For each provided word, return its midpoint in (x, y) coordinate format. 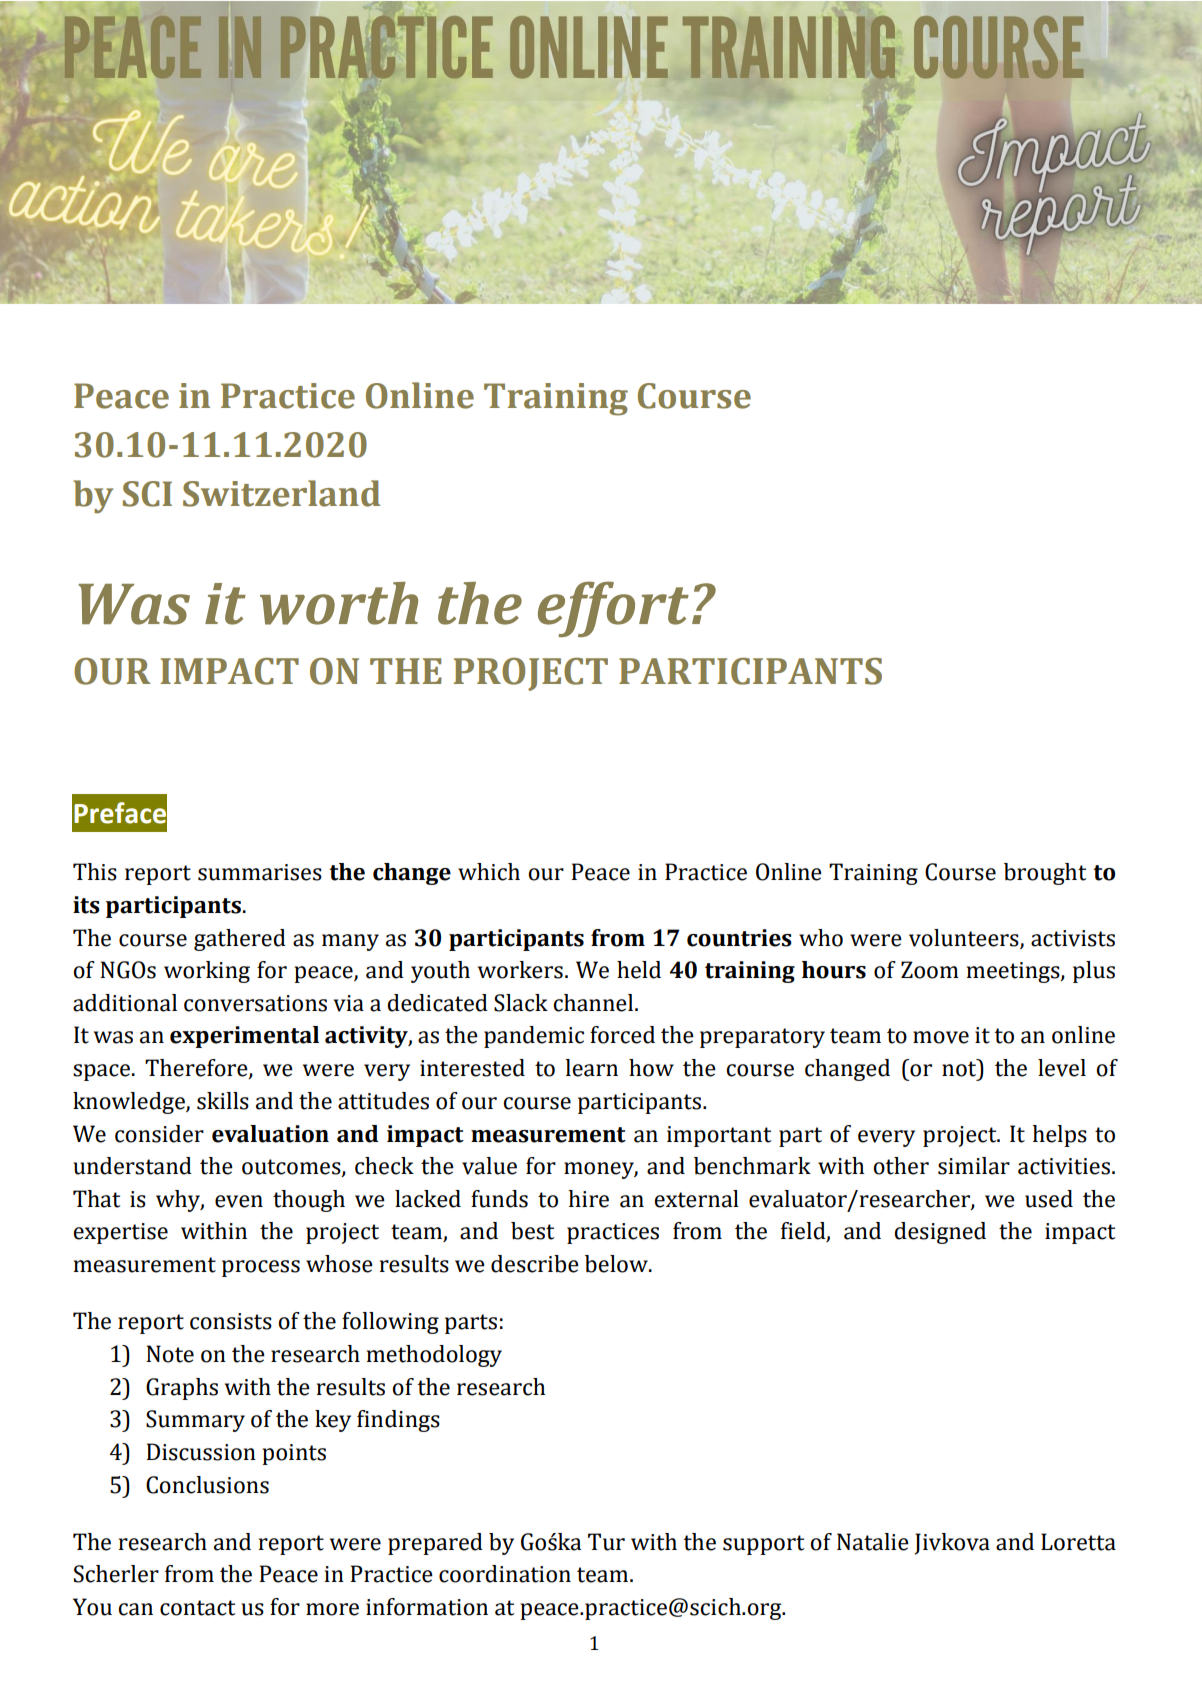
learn (591, 1068)
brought (1045, 874)
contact (197, 1608)
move (941, 1037)
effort (613, 609)
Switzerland (281, 493)
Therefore (197, 1069)
